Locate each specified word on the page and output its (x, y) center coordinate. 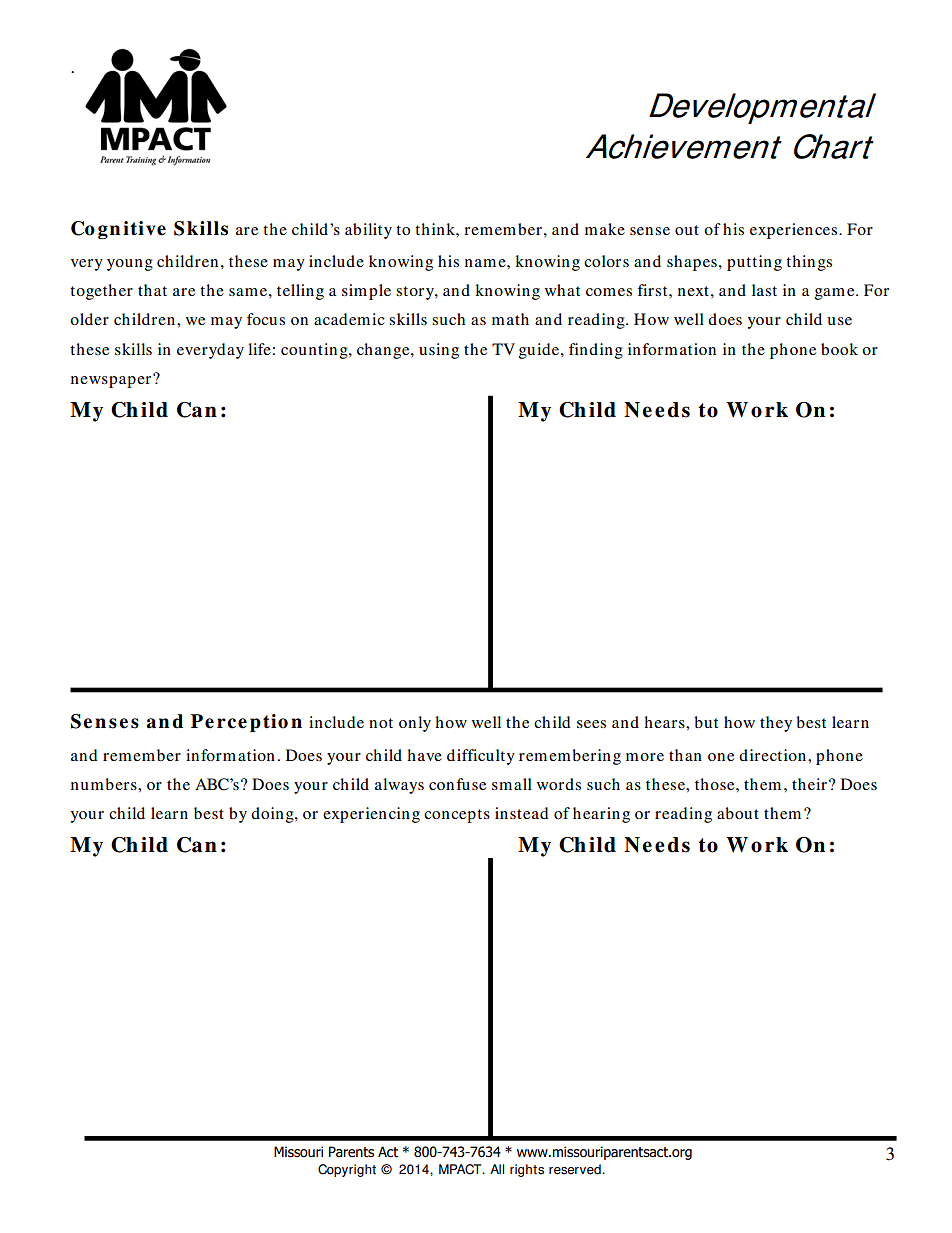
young (130, 265)
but (706, 722)
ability (368, 231)
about (738, 813)
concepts (457, 816)
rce (232, 723)
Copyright (347, 1170)
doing (273, 815)
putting (754, 263)
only (415, 724)
